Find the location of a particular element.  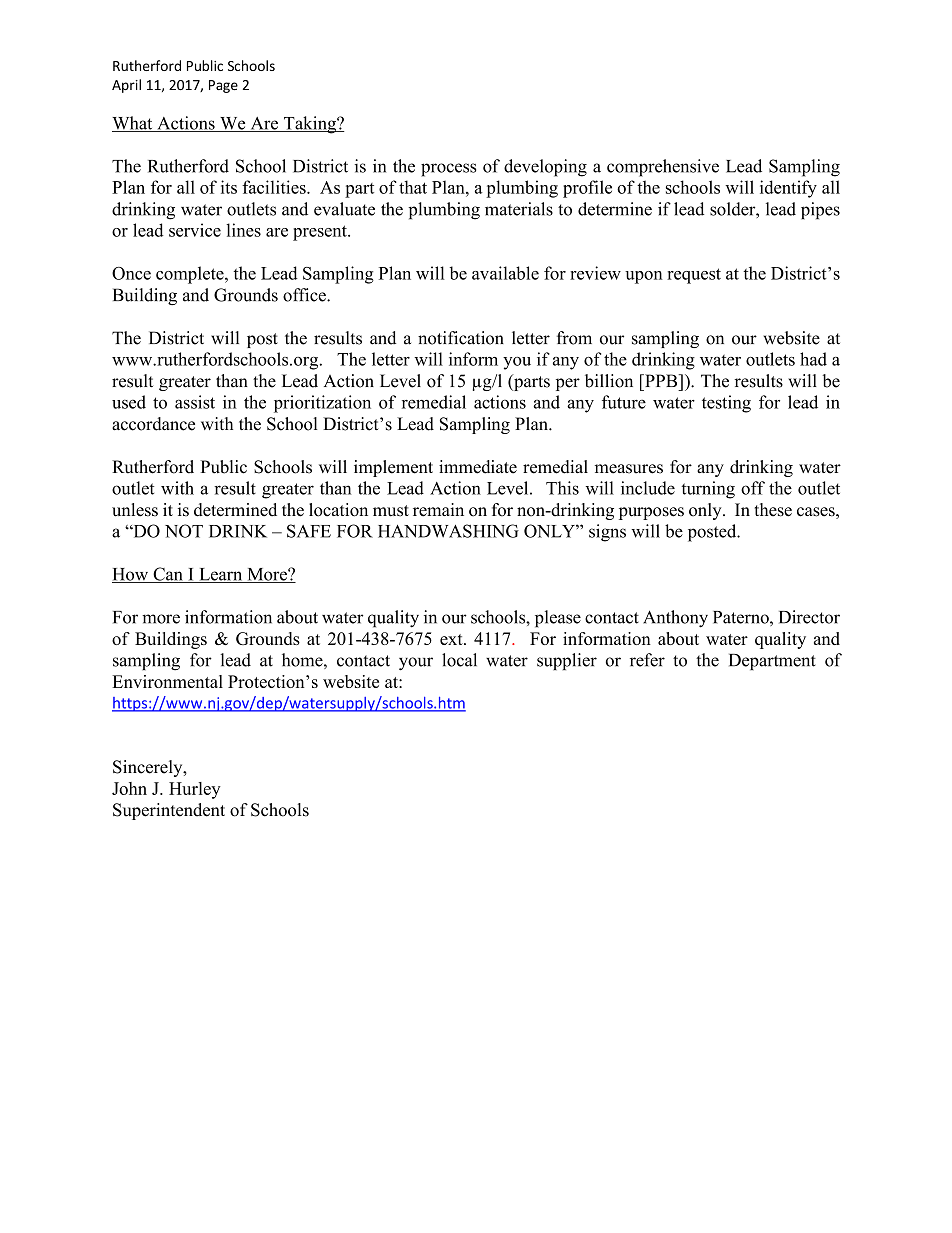

process is located at coordinates (448, 170).
